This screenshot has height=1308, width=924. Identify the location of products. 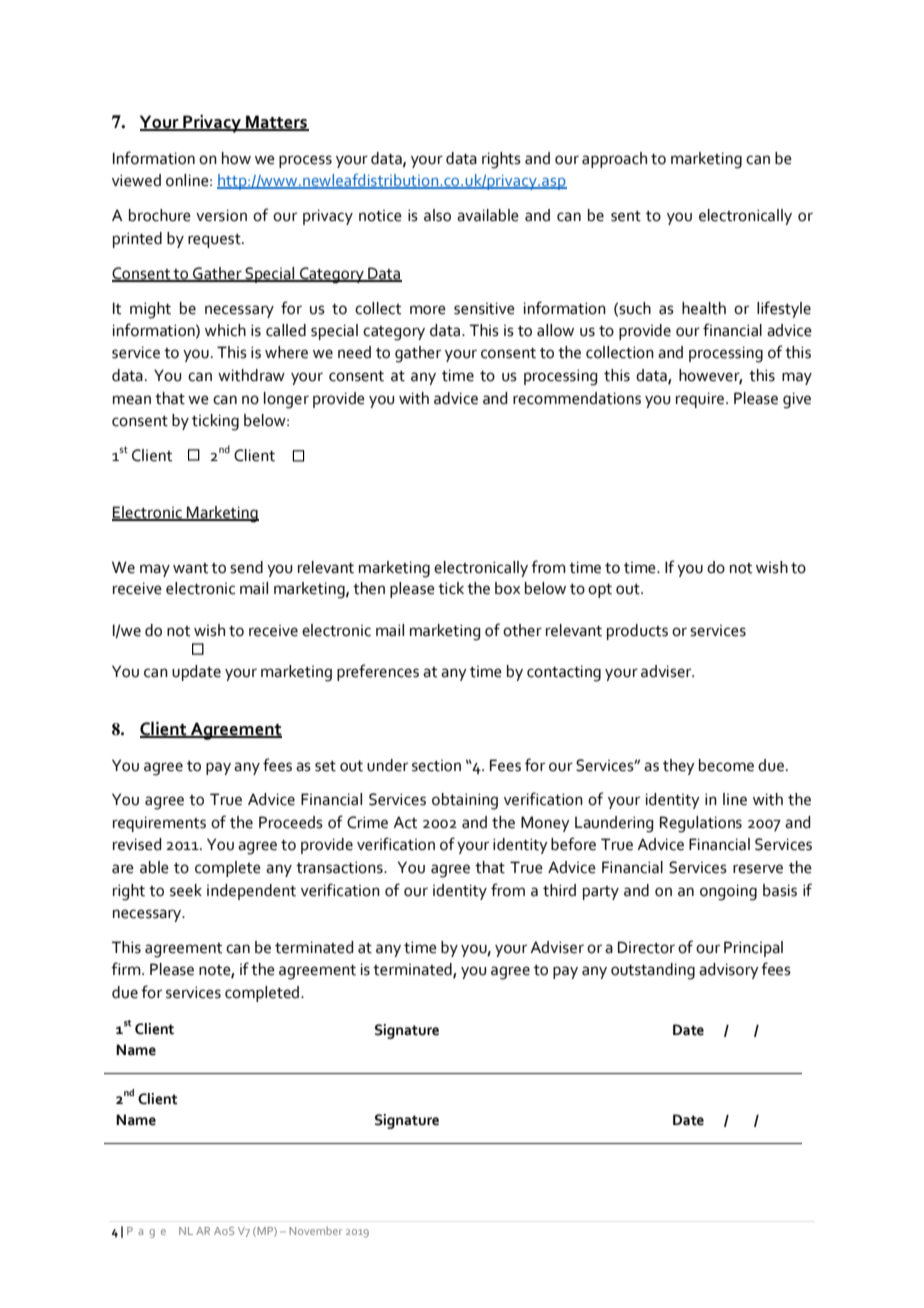
(637, 632).
